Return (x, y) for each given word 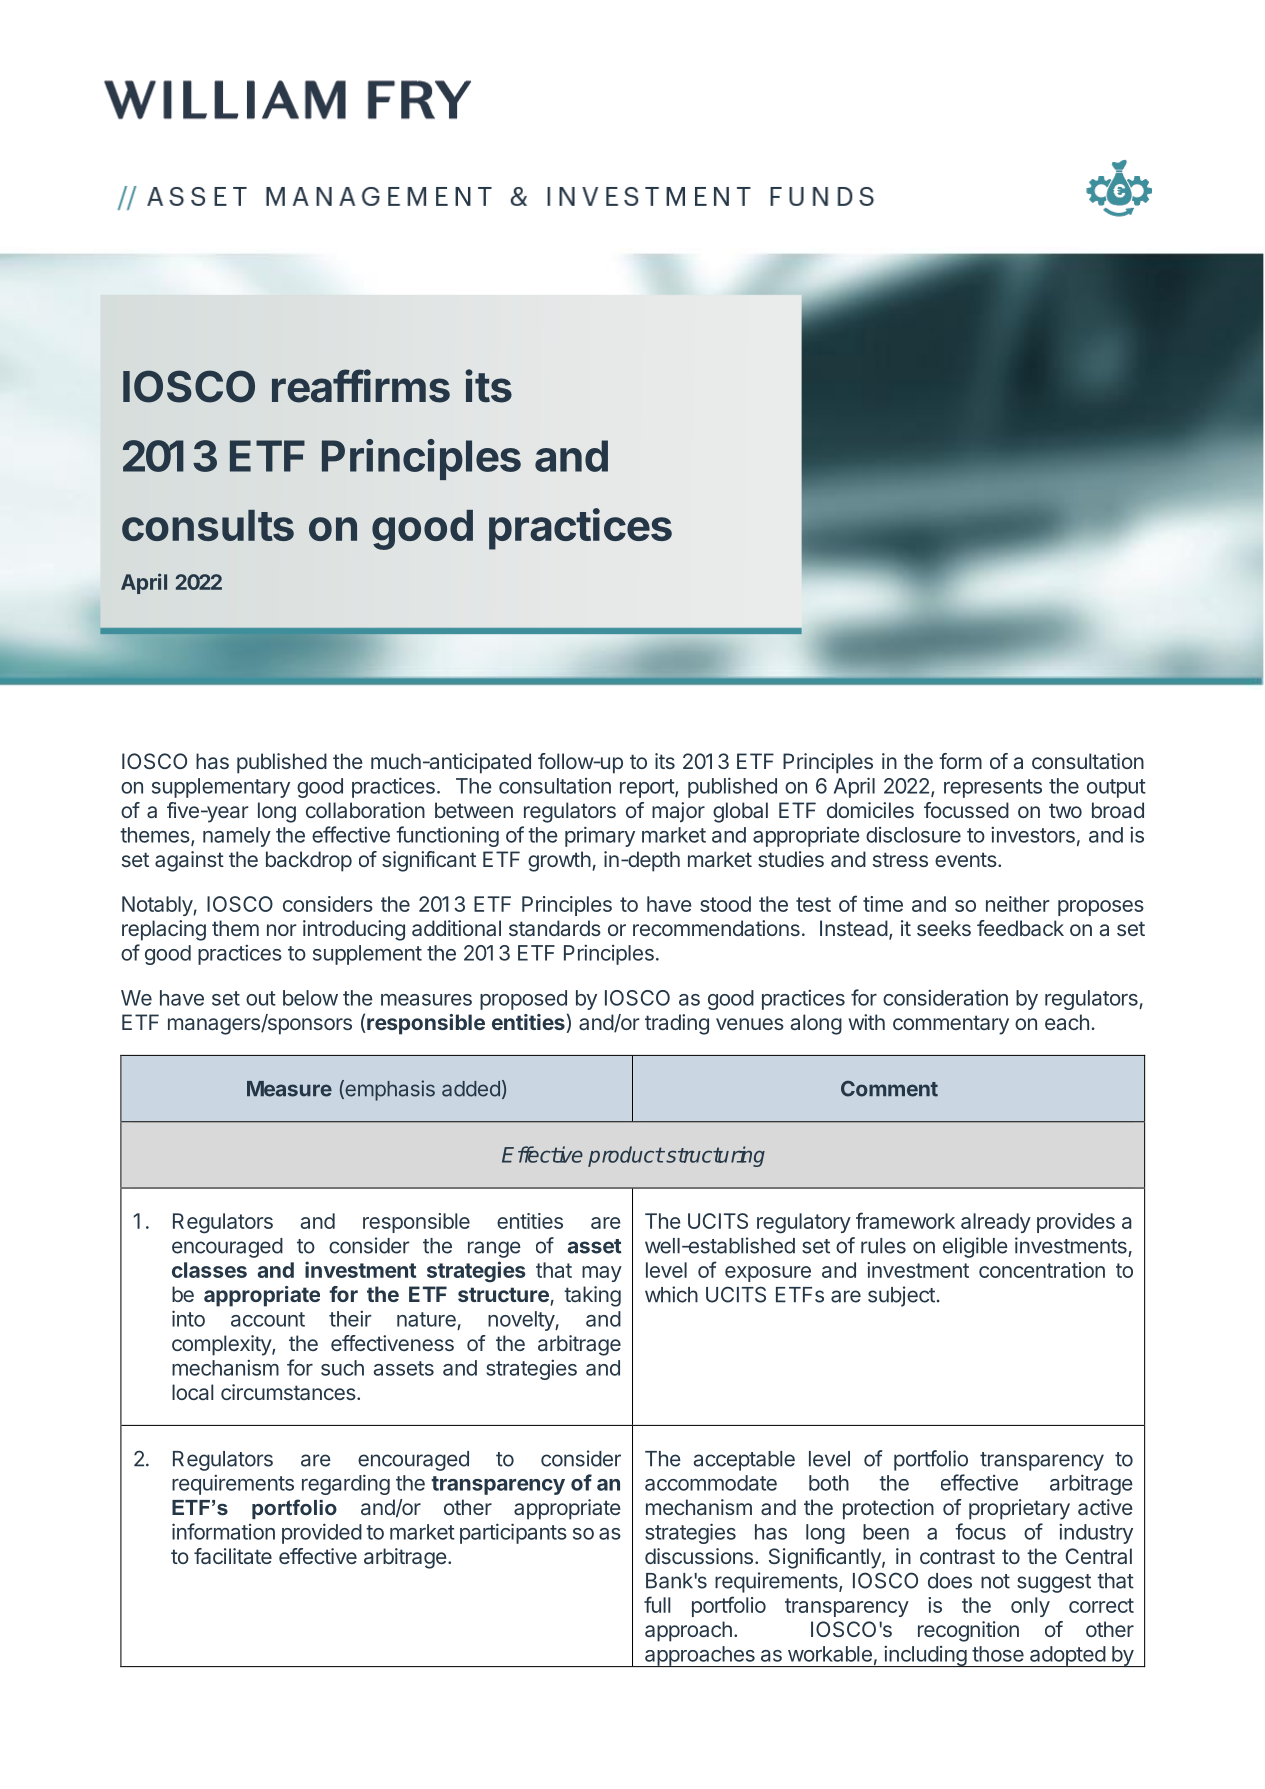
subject (901, 1296)
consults (208, 525)
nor (282, 930)
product (626, 1156)
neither (1017, 904)
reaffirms (361, 386)
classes (209, 1270)
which (671, 1294)
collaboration (365, 810)
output (1116, 788)
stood (725, 904)
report (648, 788)
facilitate (233, 1556)
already (996, 1223)
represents (993, 788)
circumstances (288, 1392)
